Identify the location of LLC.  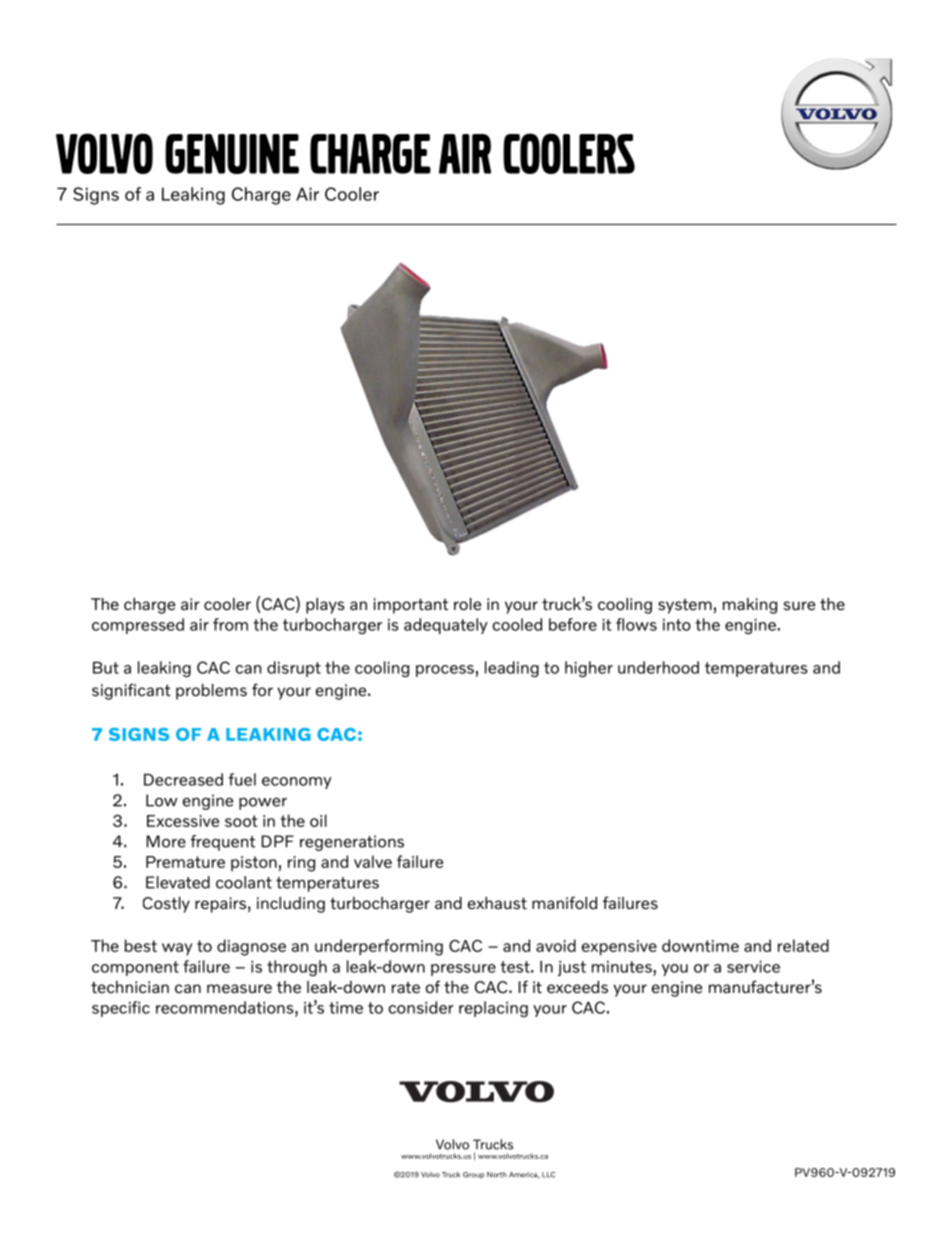
(548, 1175).
